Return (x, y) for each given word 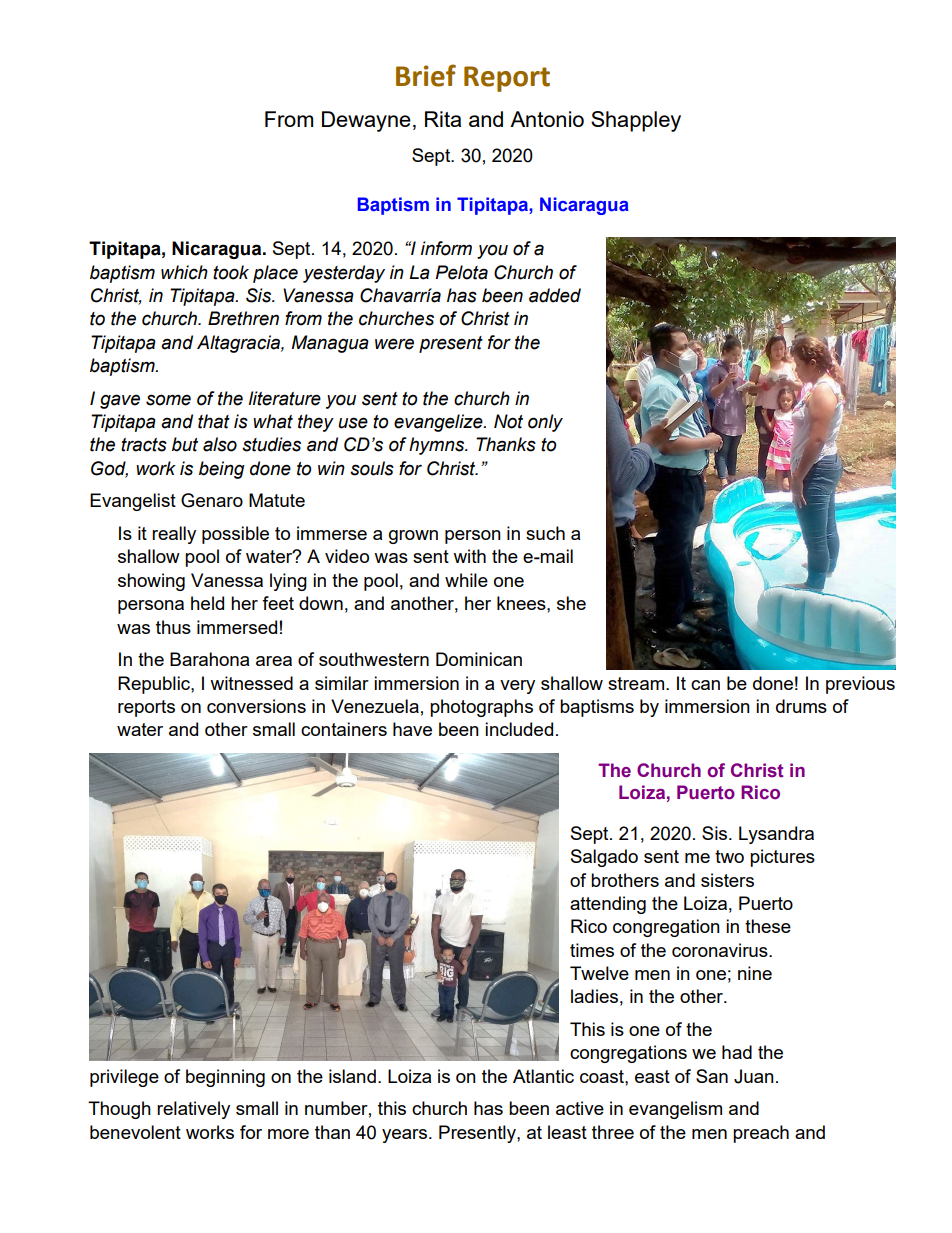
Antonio (547, 119)
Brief (426, 75)
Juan (754, 1076)
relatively (193, 1110)
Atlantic (543, 1076)
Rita (443, 119)
